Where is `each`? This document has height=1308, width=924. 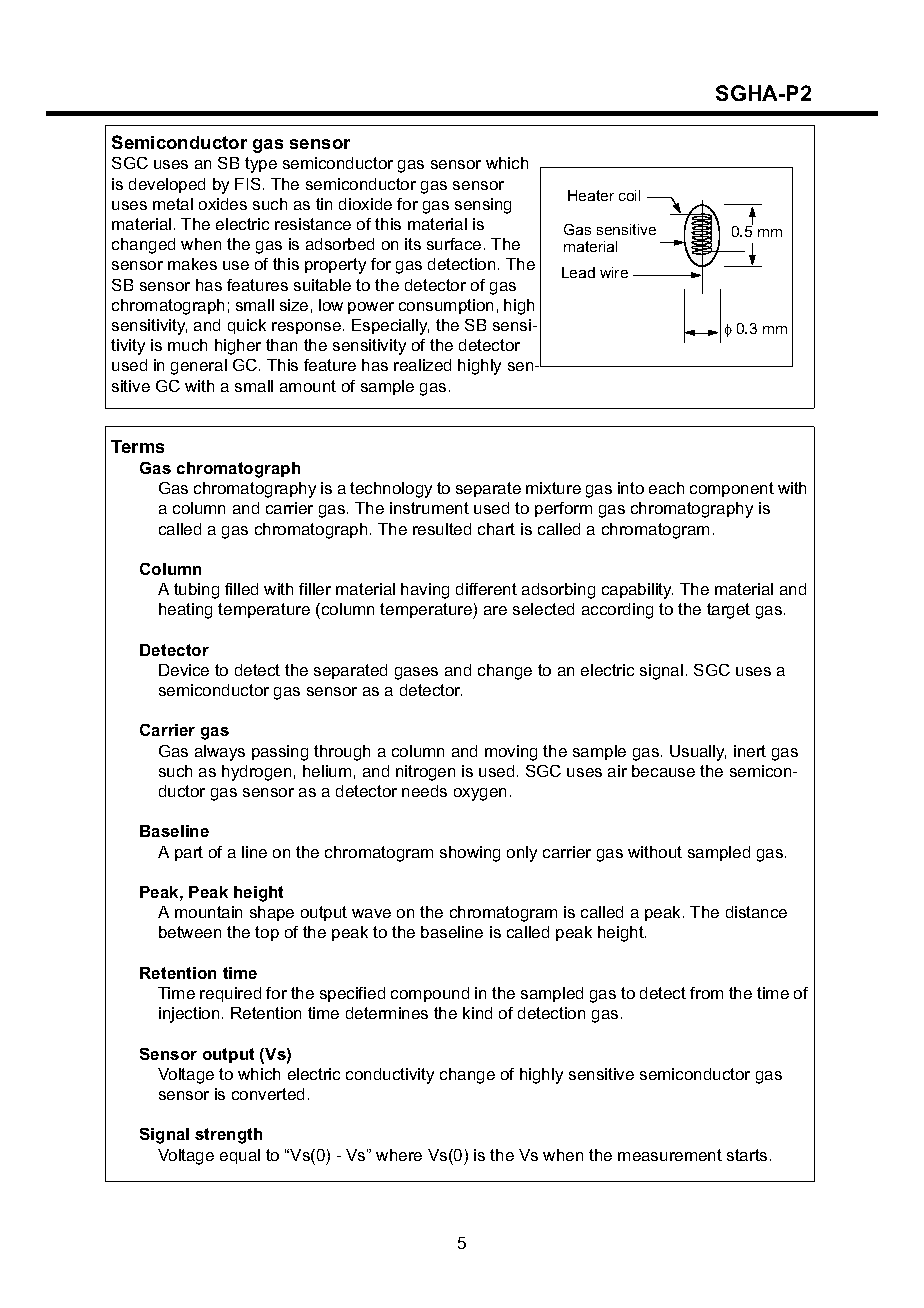 each is located at coordinates (666, 488).
